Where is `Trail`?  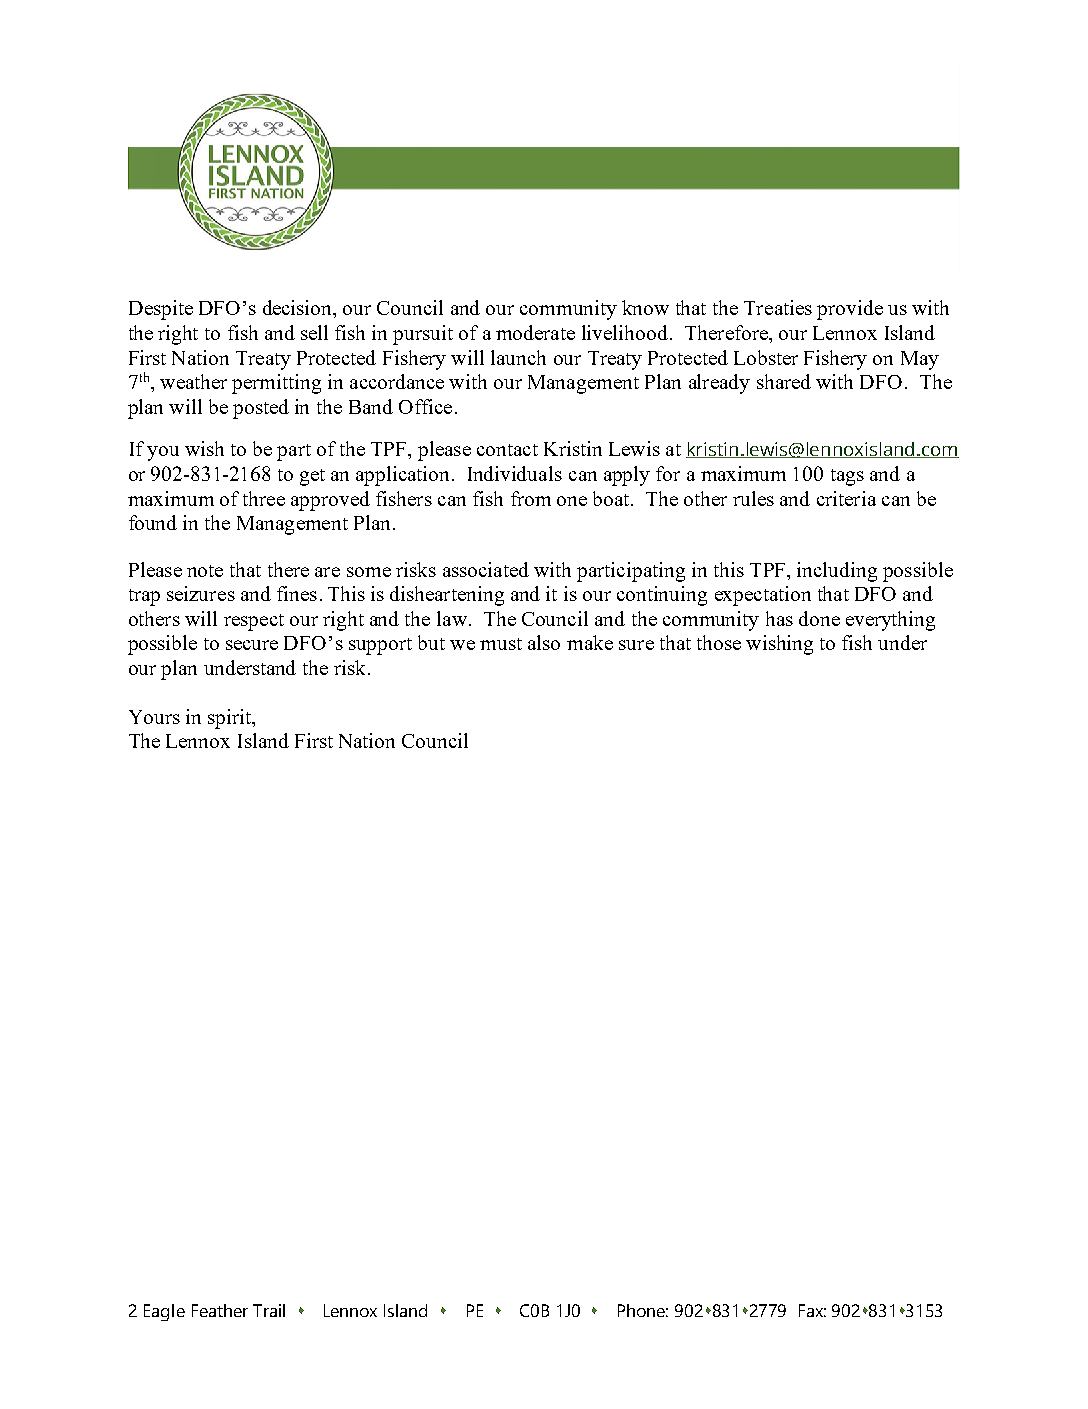
Trail is located at coordinates (269, 1310).
